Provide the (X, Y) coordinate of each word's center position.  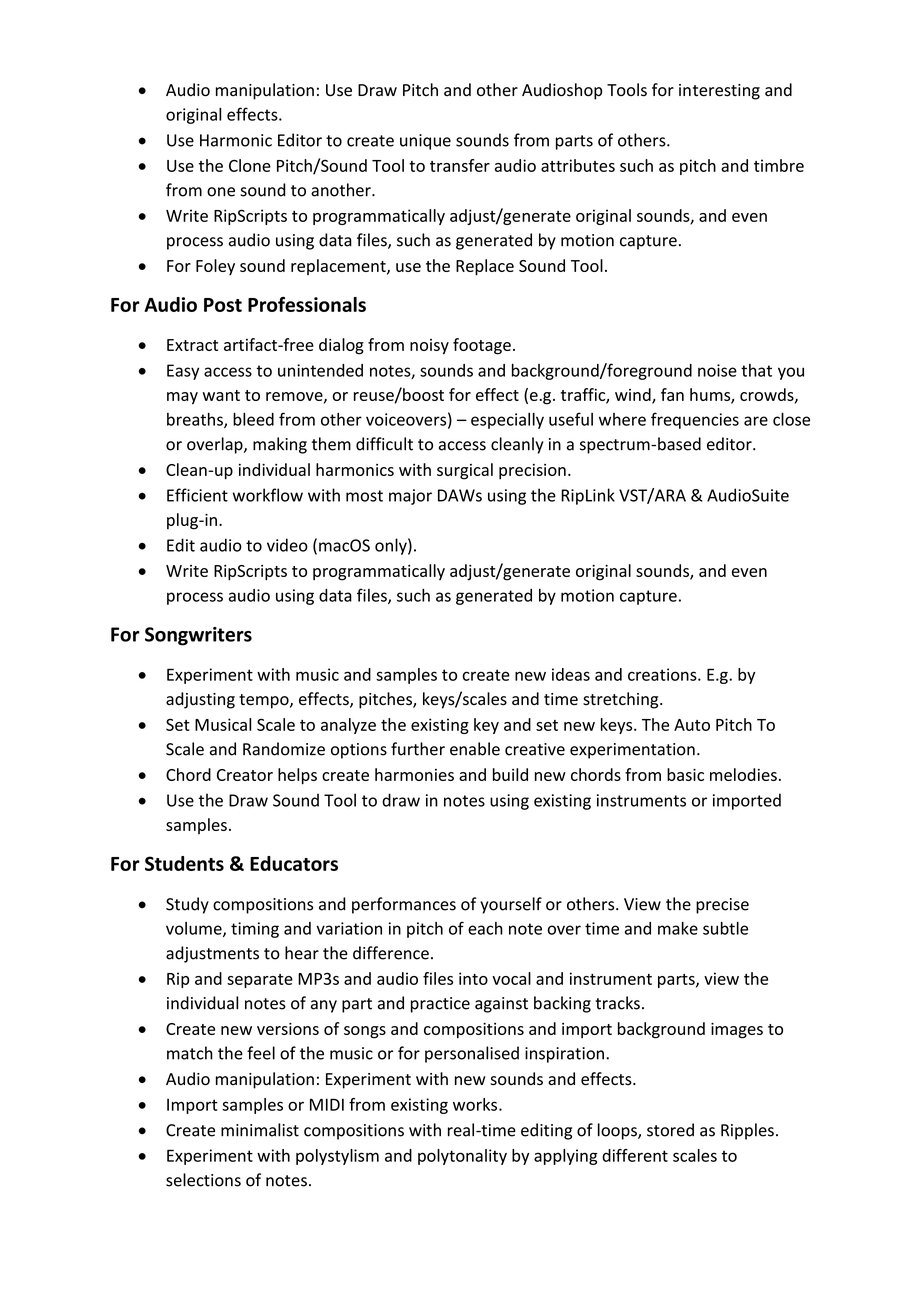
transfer (460, 165)
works (476, 1104)
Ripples (747, 1131)
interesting (719, 92)
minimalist (260, 1130)
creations (663, 674)
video (287, 545)
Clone (250, 165)
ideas (571, 674)
